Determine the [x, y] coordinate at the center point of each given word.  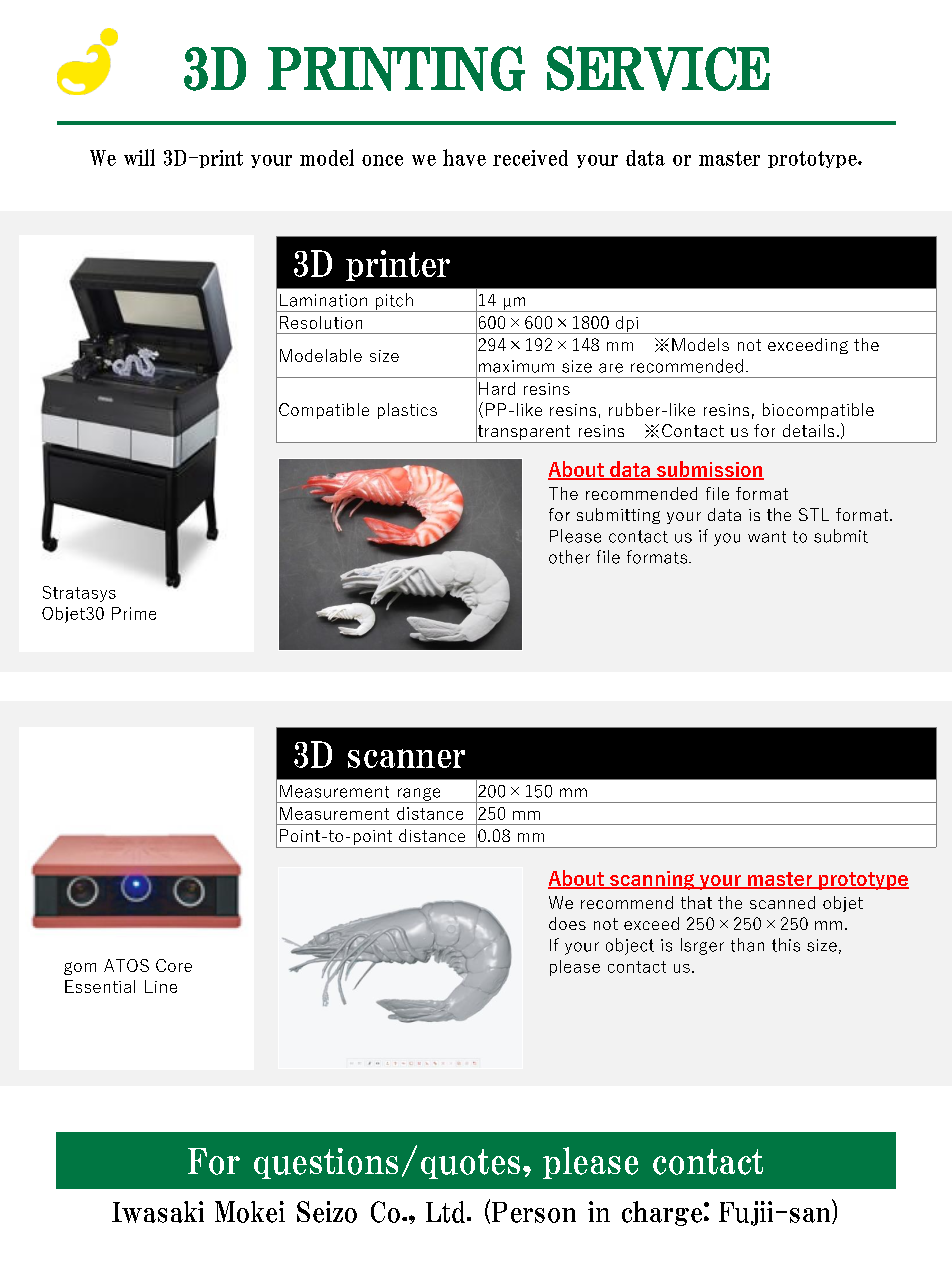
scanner [406, 758]
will [139, 157]
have [464, 157]
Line [161, 986]
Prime [134, 613]
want [767, 537]
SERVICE [658, 68]
